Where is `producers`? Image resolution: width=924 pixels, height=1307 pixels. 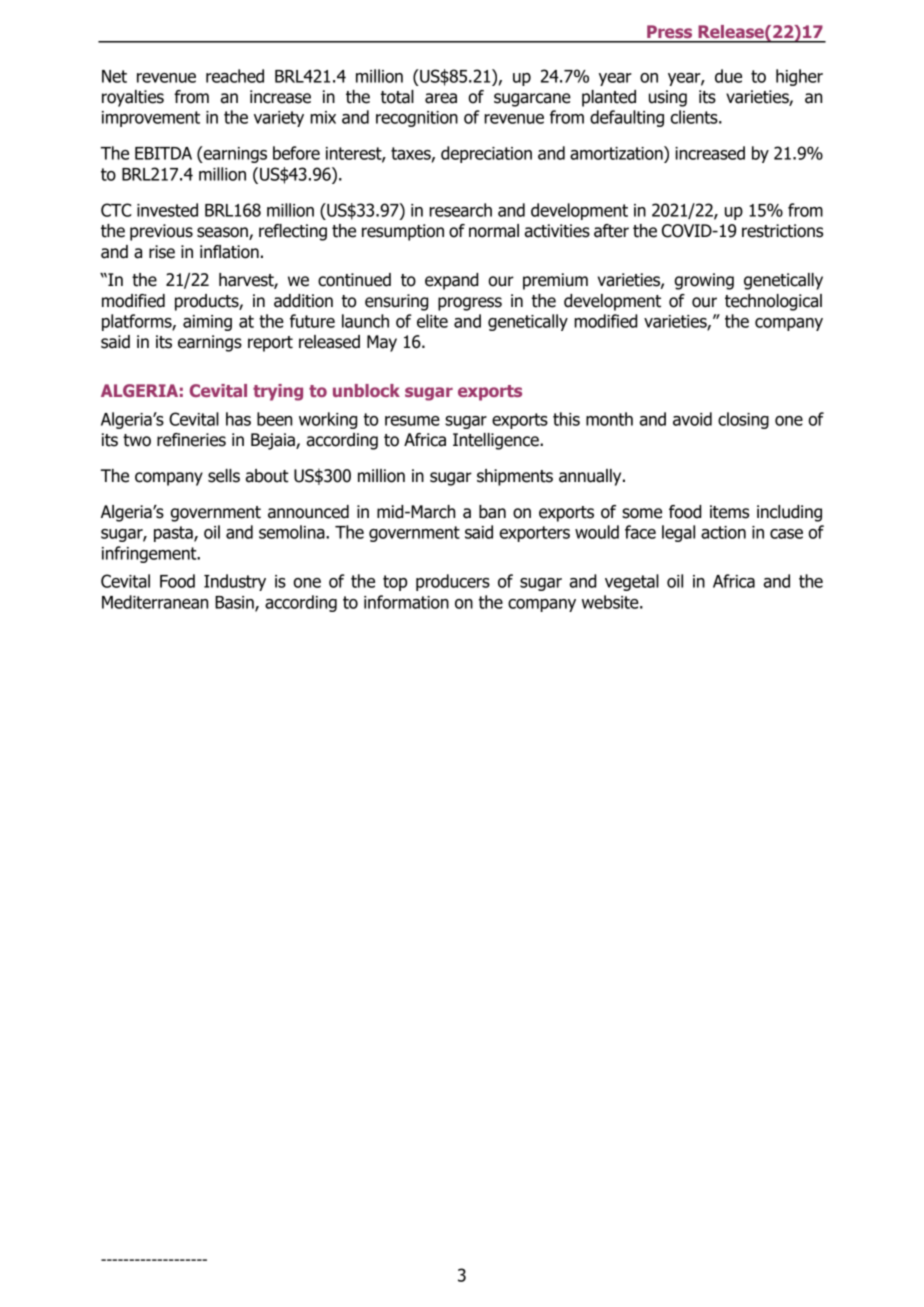 producers is located at coordinates (453, 582).
